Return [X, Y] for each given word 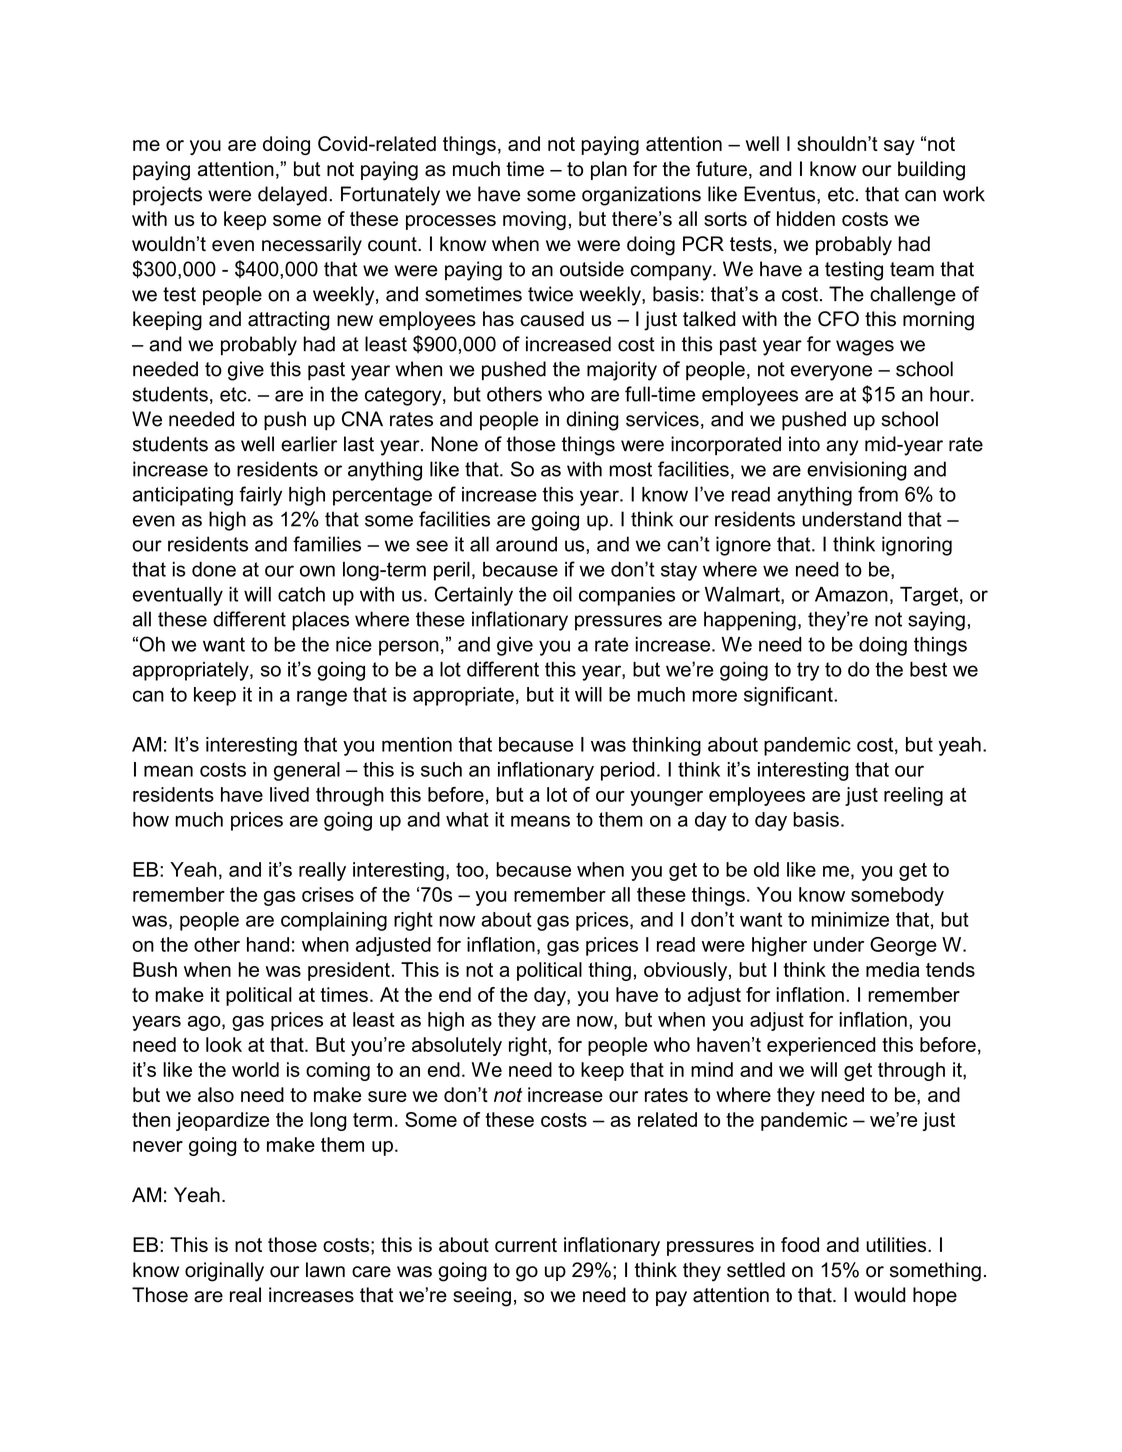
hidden [806, 218]
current [526, 1245]
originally [224, 1272]
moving [534, 220]
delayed [292, 196]
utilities [897, 1244]
